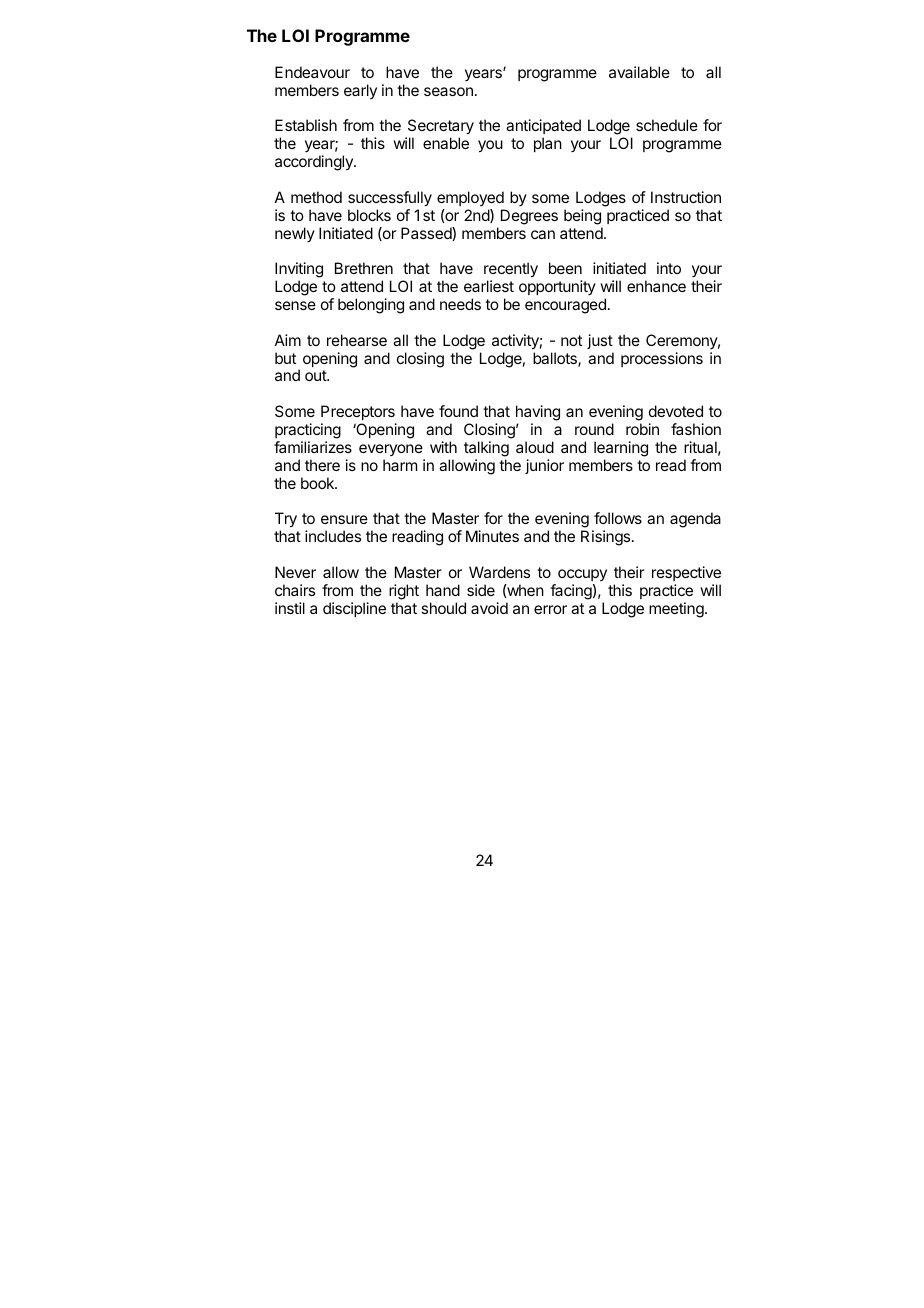  Describe the element at coordinates (448, 91) in the screenshot. I see `season` at that location.
